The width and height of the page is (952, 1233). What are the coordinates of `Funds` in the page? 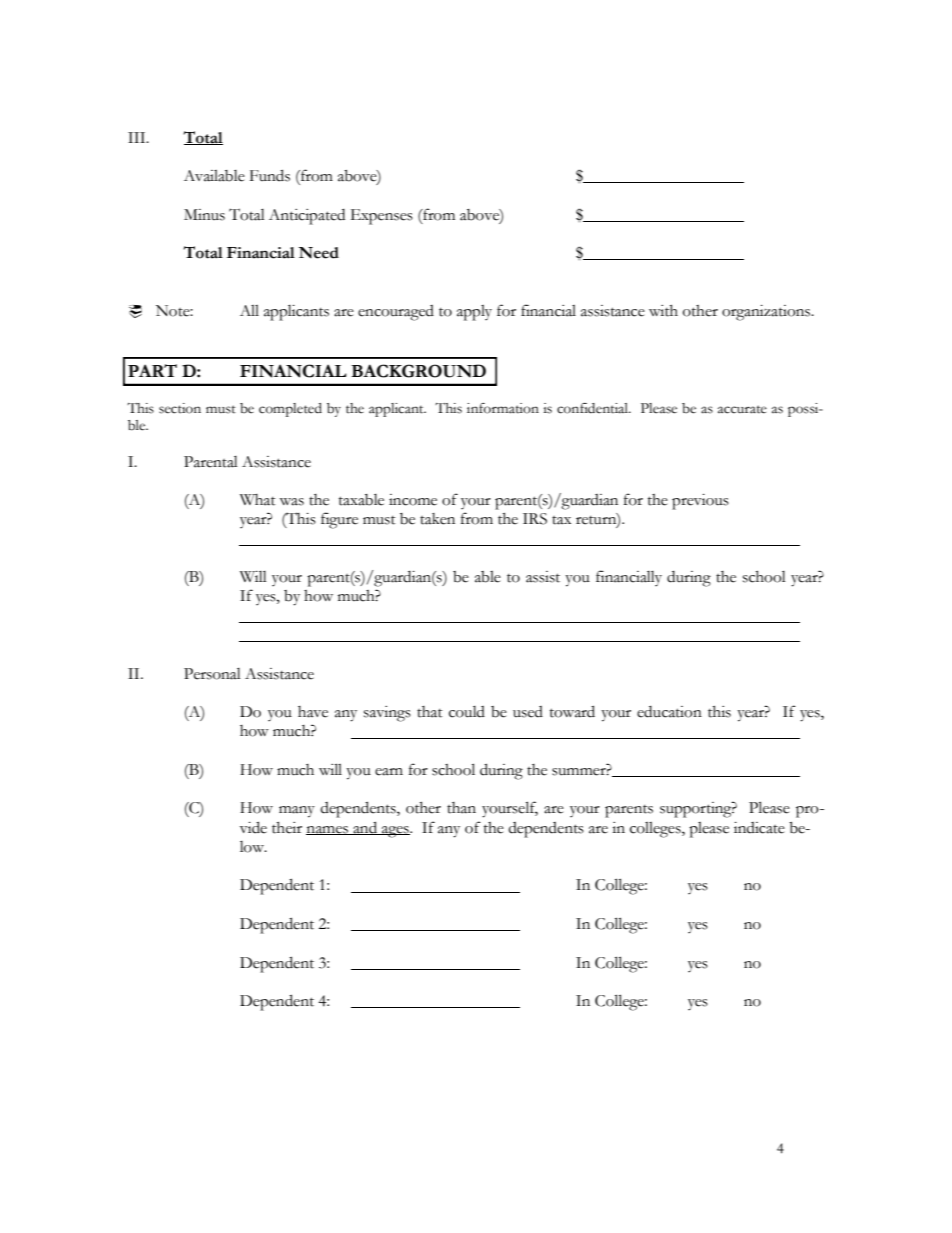 It's located at (270, 175).
